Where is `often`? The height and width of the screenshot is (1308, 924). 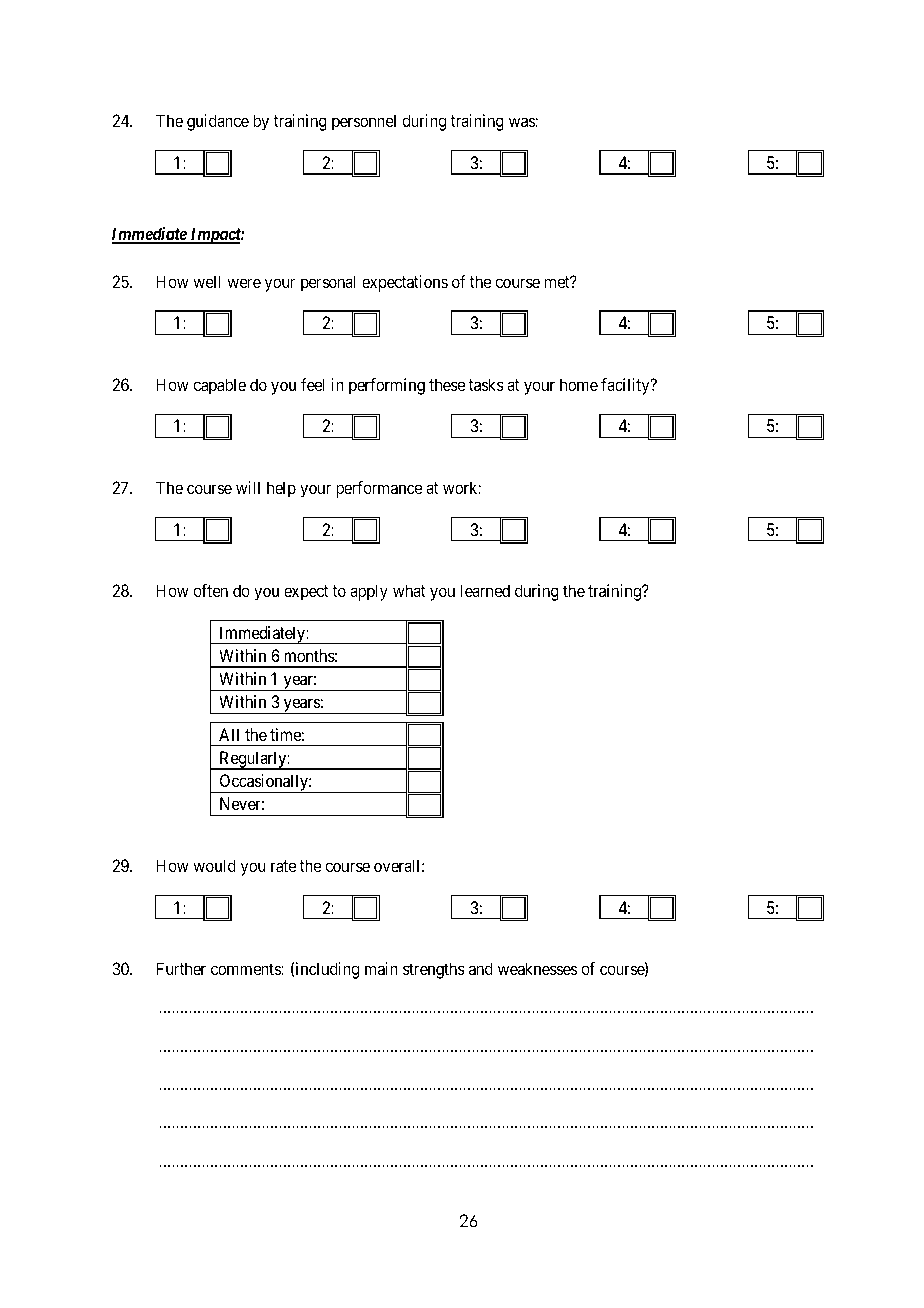 often is located at coordinates (210, 590).
